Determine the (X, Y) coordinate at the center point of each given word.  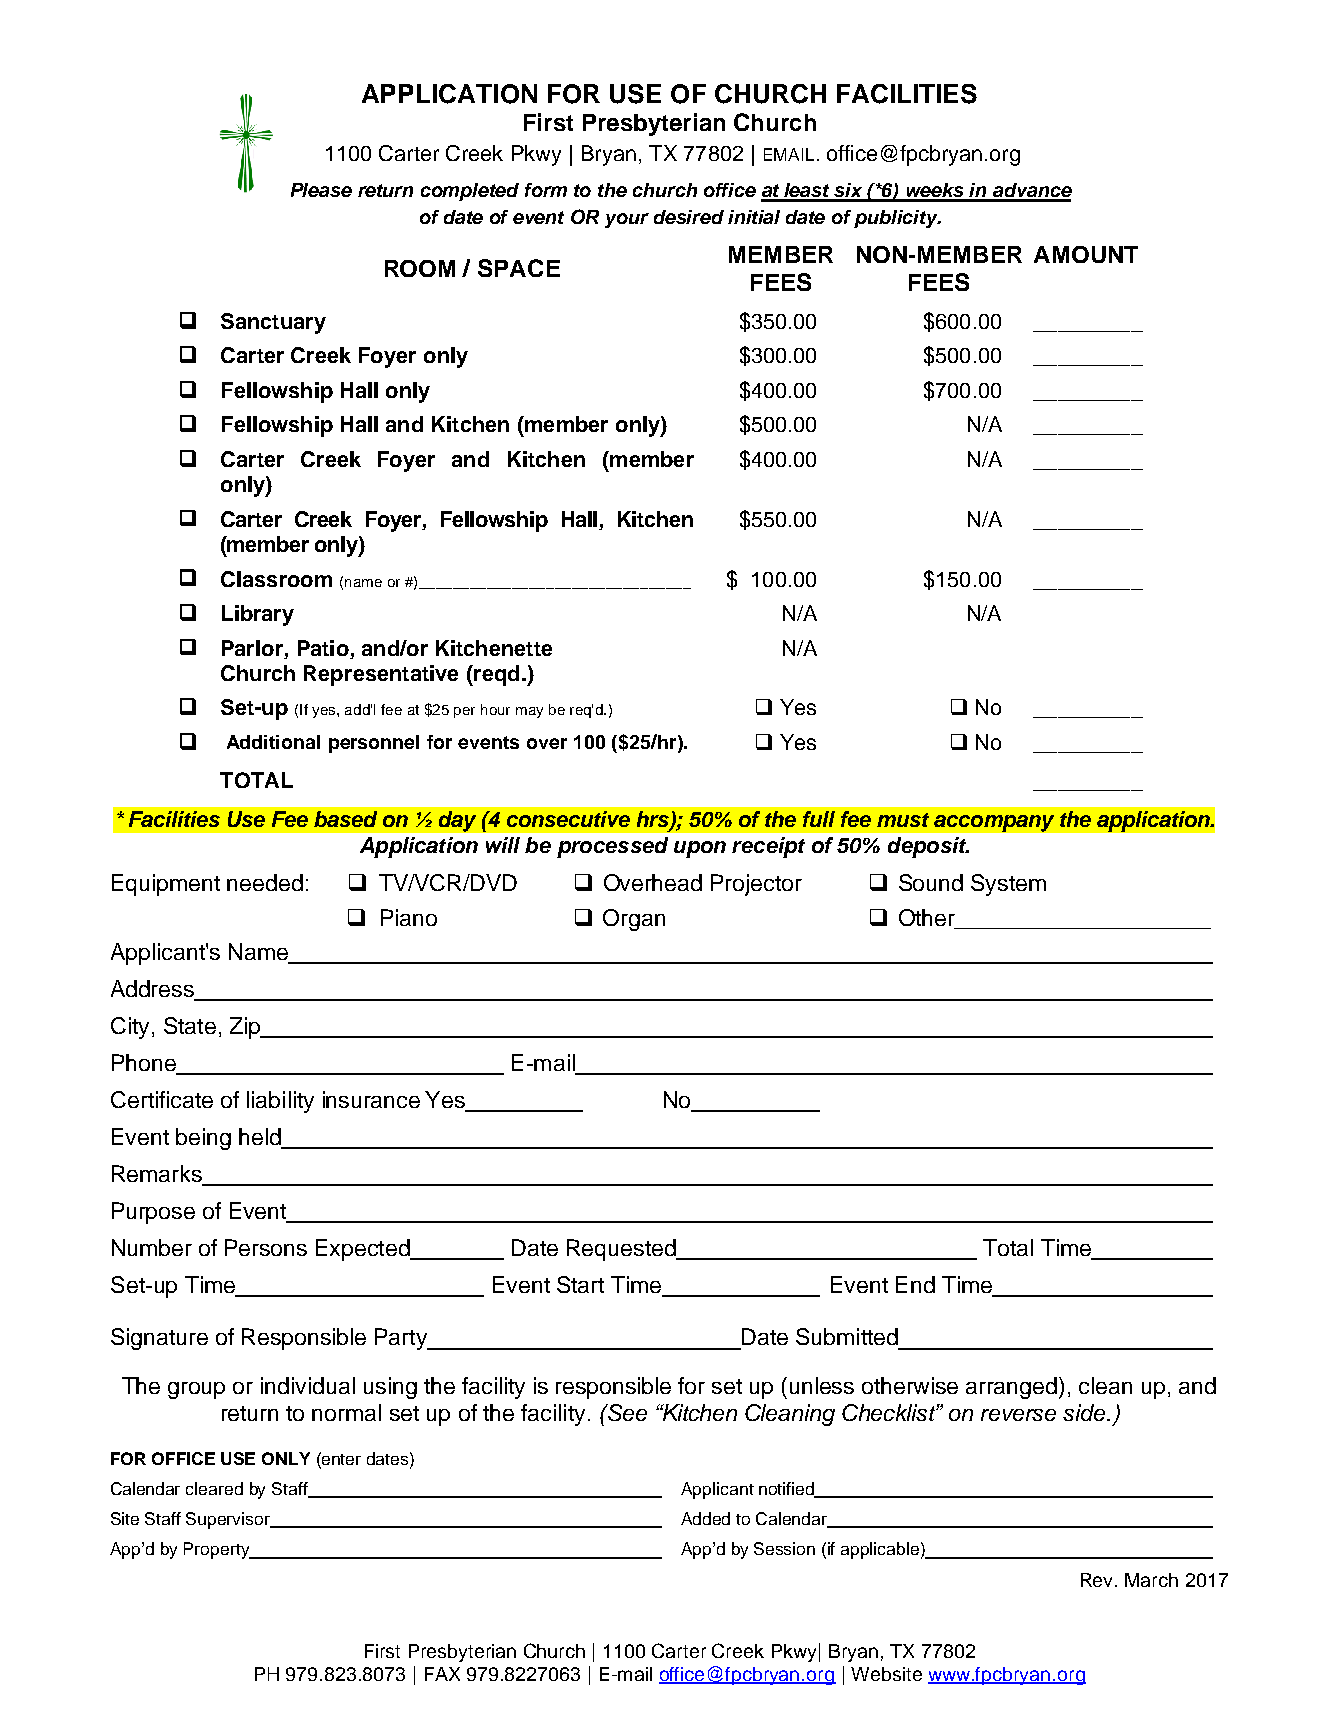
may (529, 712)
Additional (273, 742)
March (1151, 1580)
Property (218, 1550)
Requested (622, 1250)
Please (321, 190)
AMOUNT (1086, 254)
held (261, 1138)
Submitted (847, 1336)
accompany (994, 823)
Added (705, 1518)
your (627, 220)
